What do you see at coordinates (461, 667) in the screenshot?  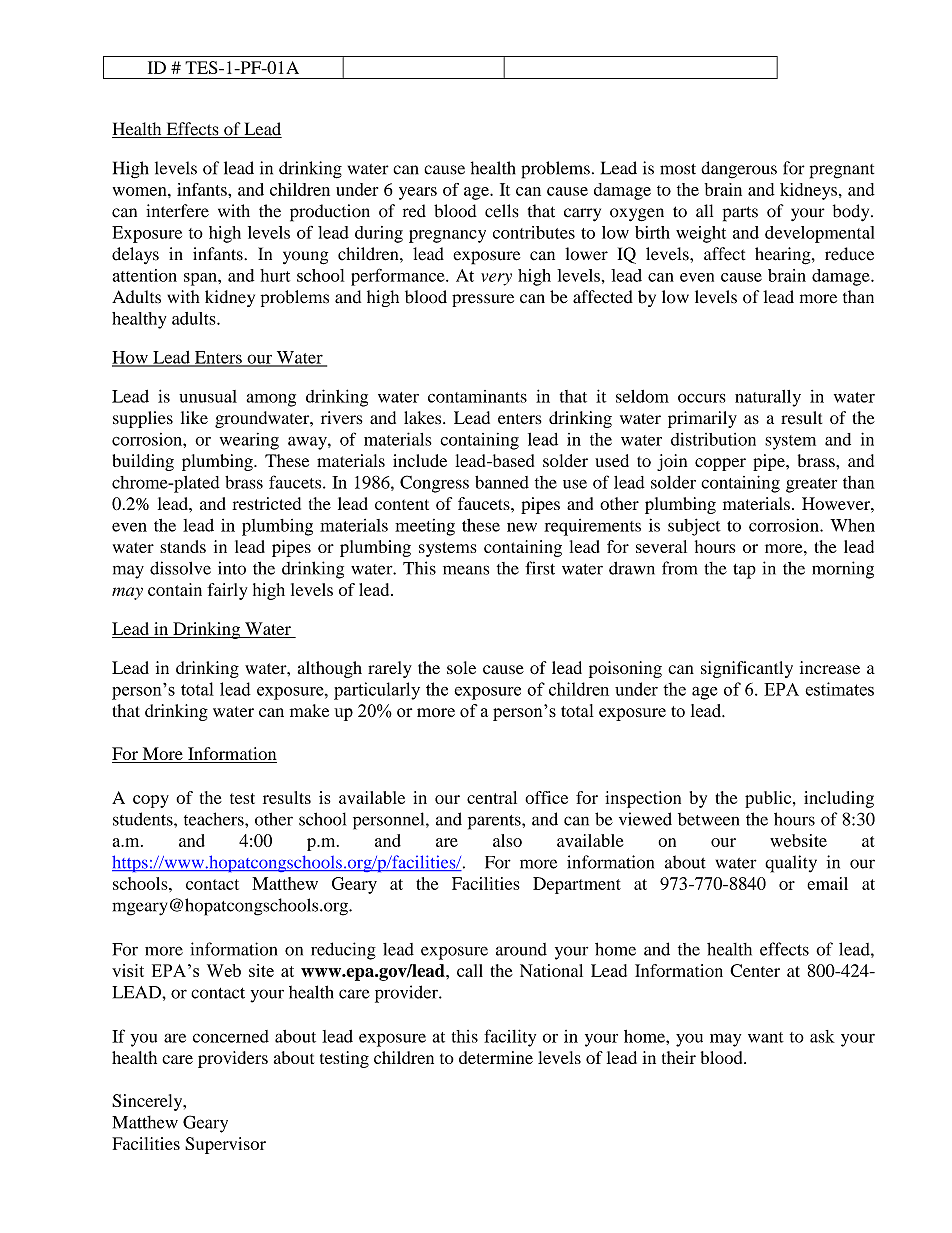 I see `sole` at bounding box center [461, 667].
